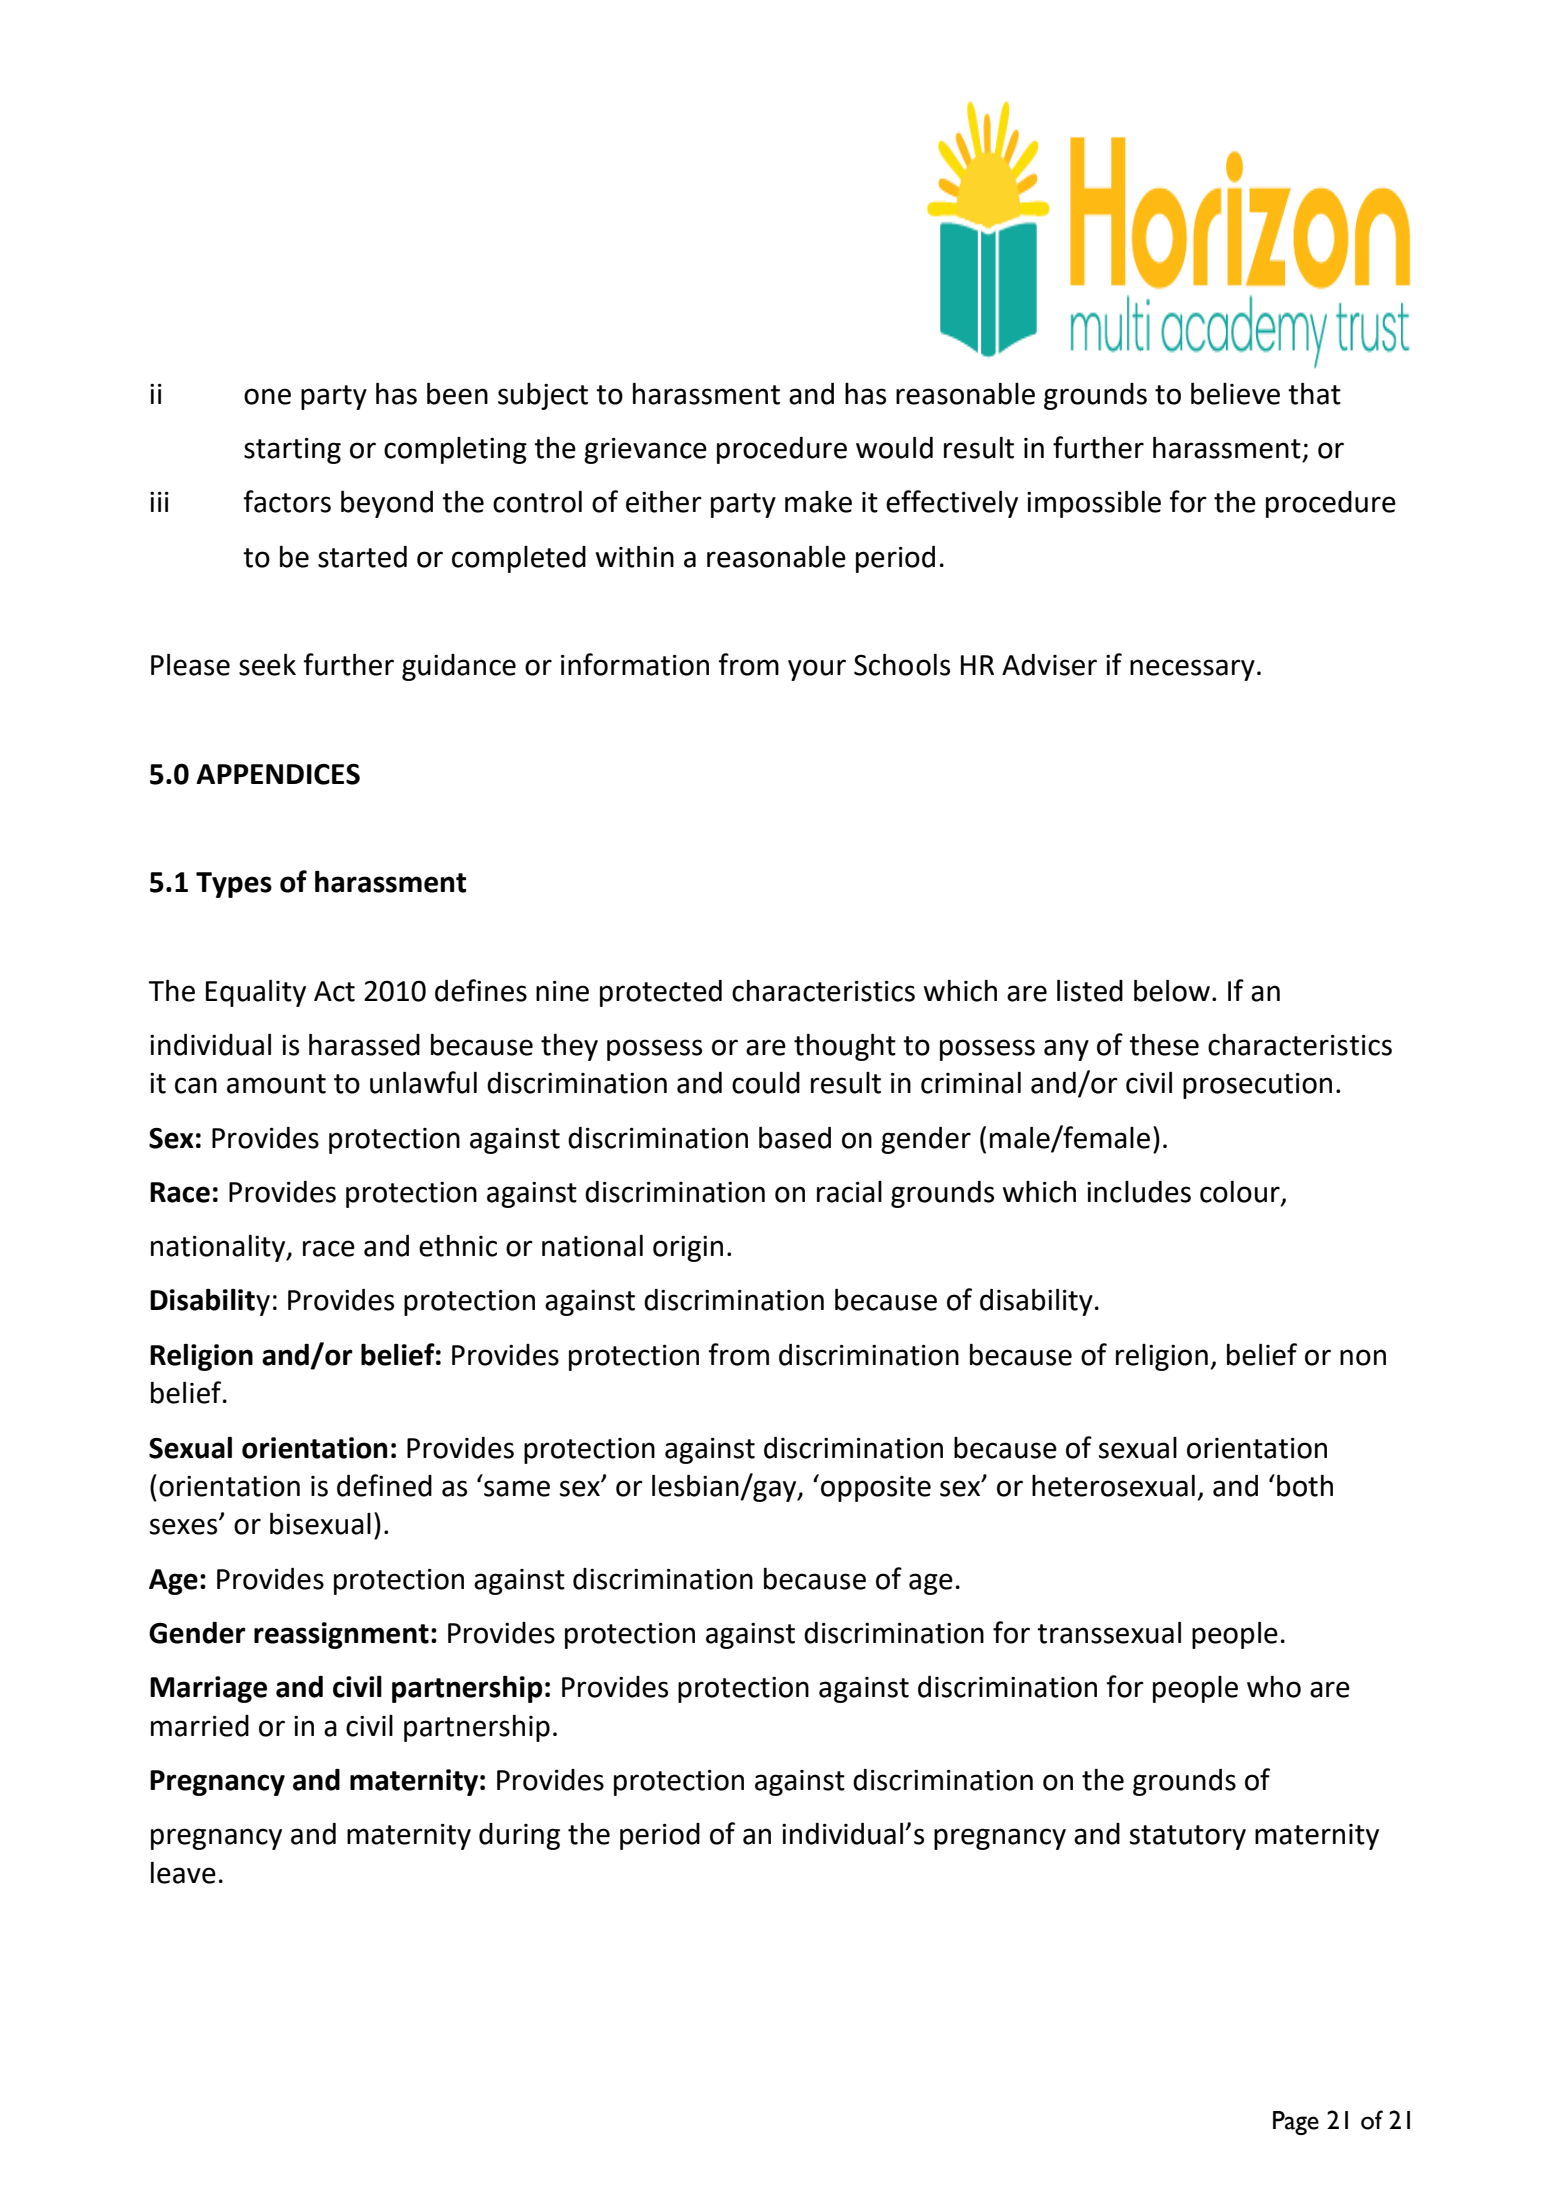 The height and width of the image is (2212, 1564). Describe the element at coordinates (1305, 1485) in the image. I see `both` at that location.
